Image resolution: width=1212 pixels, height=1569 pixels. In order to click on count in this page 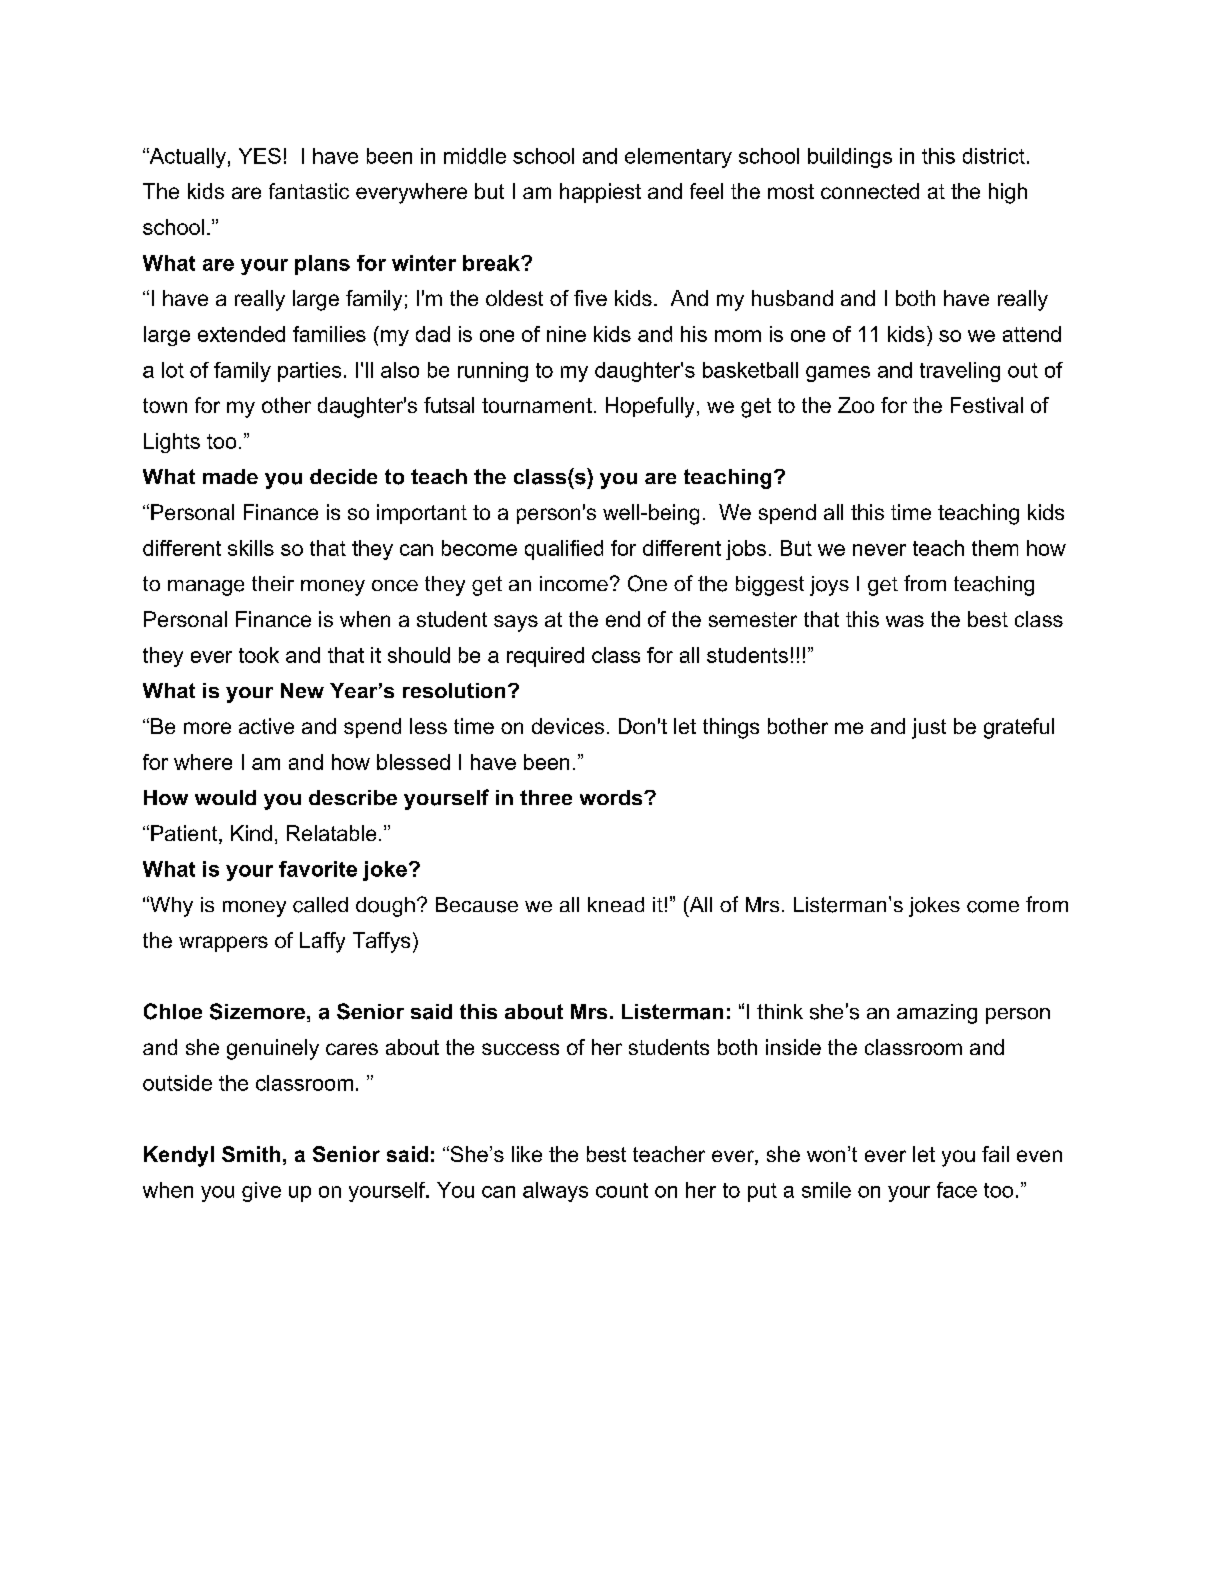, I will do `click(622, 1190)`.
